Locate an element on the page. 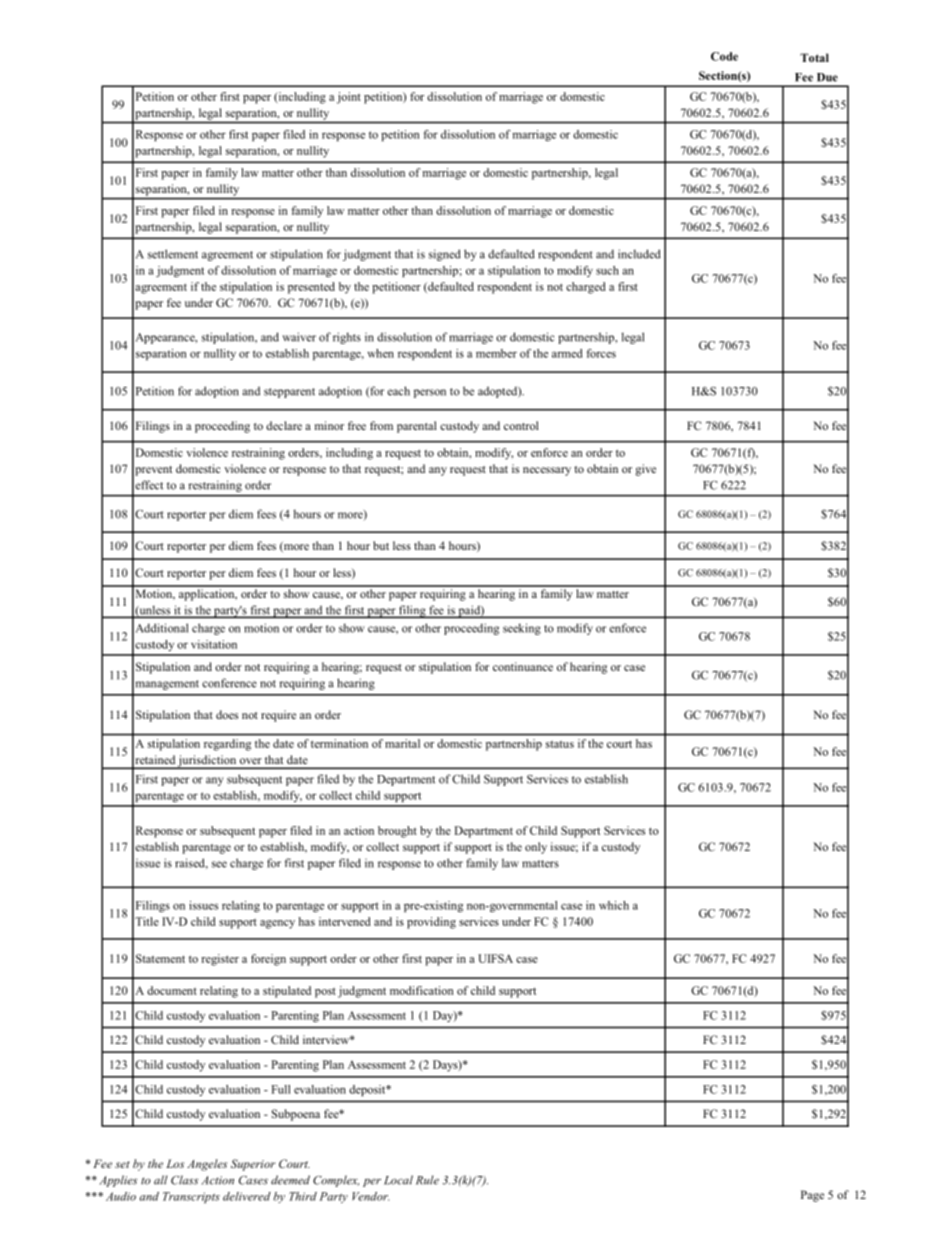 The image size is (952, 1233). providing is located at coordinates (431, 923).
